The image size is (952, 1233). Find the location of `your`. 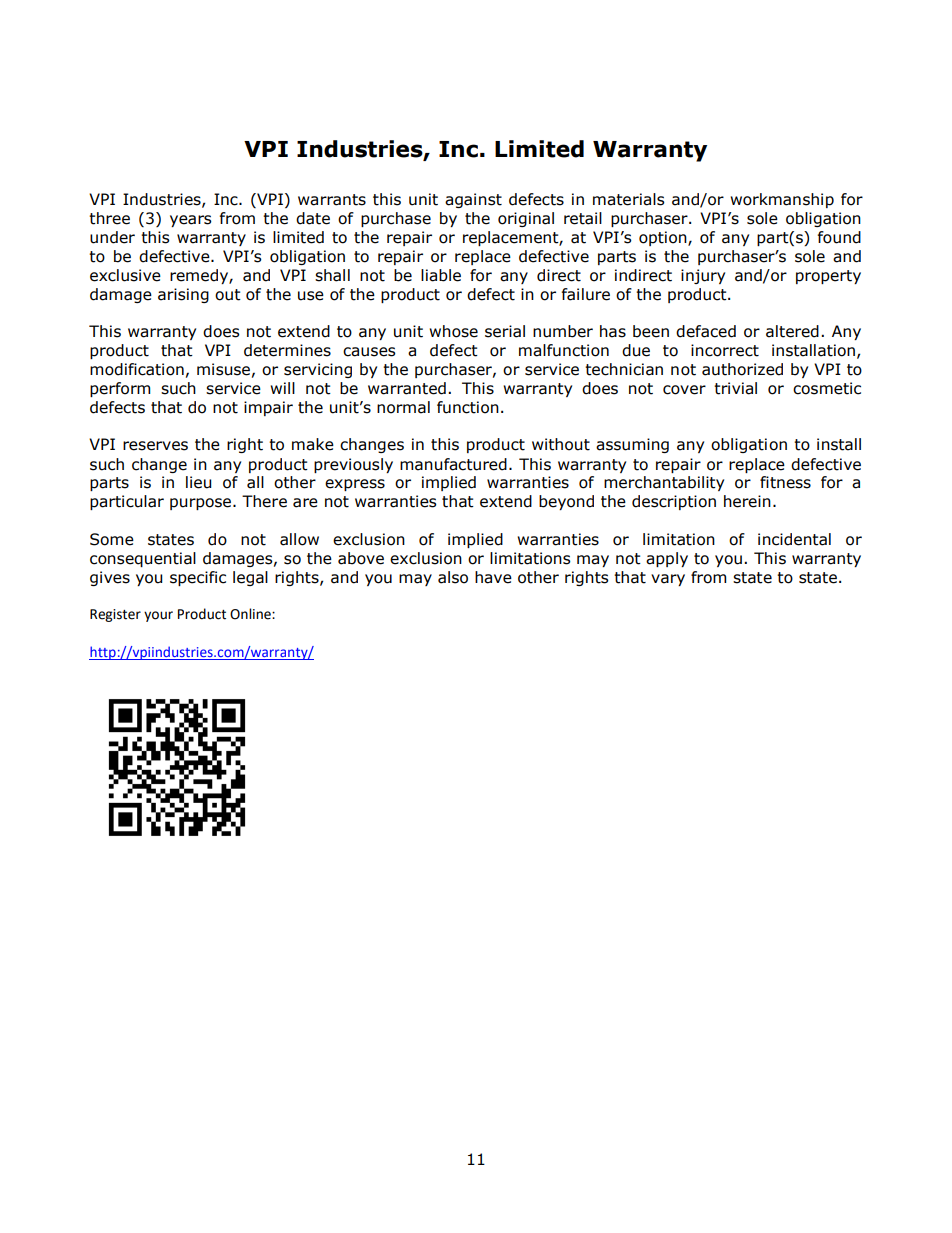

your is located at coordinates (158, 616).
